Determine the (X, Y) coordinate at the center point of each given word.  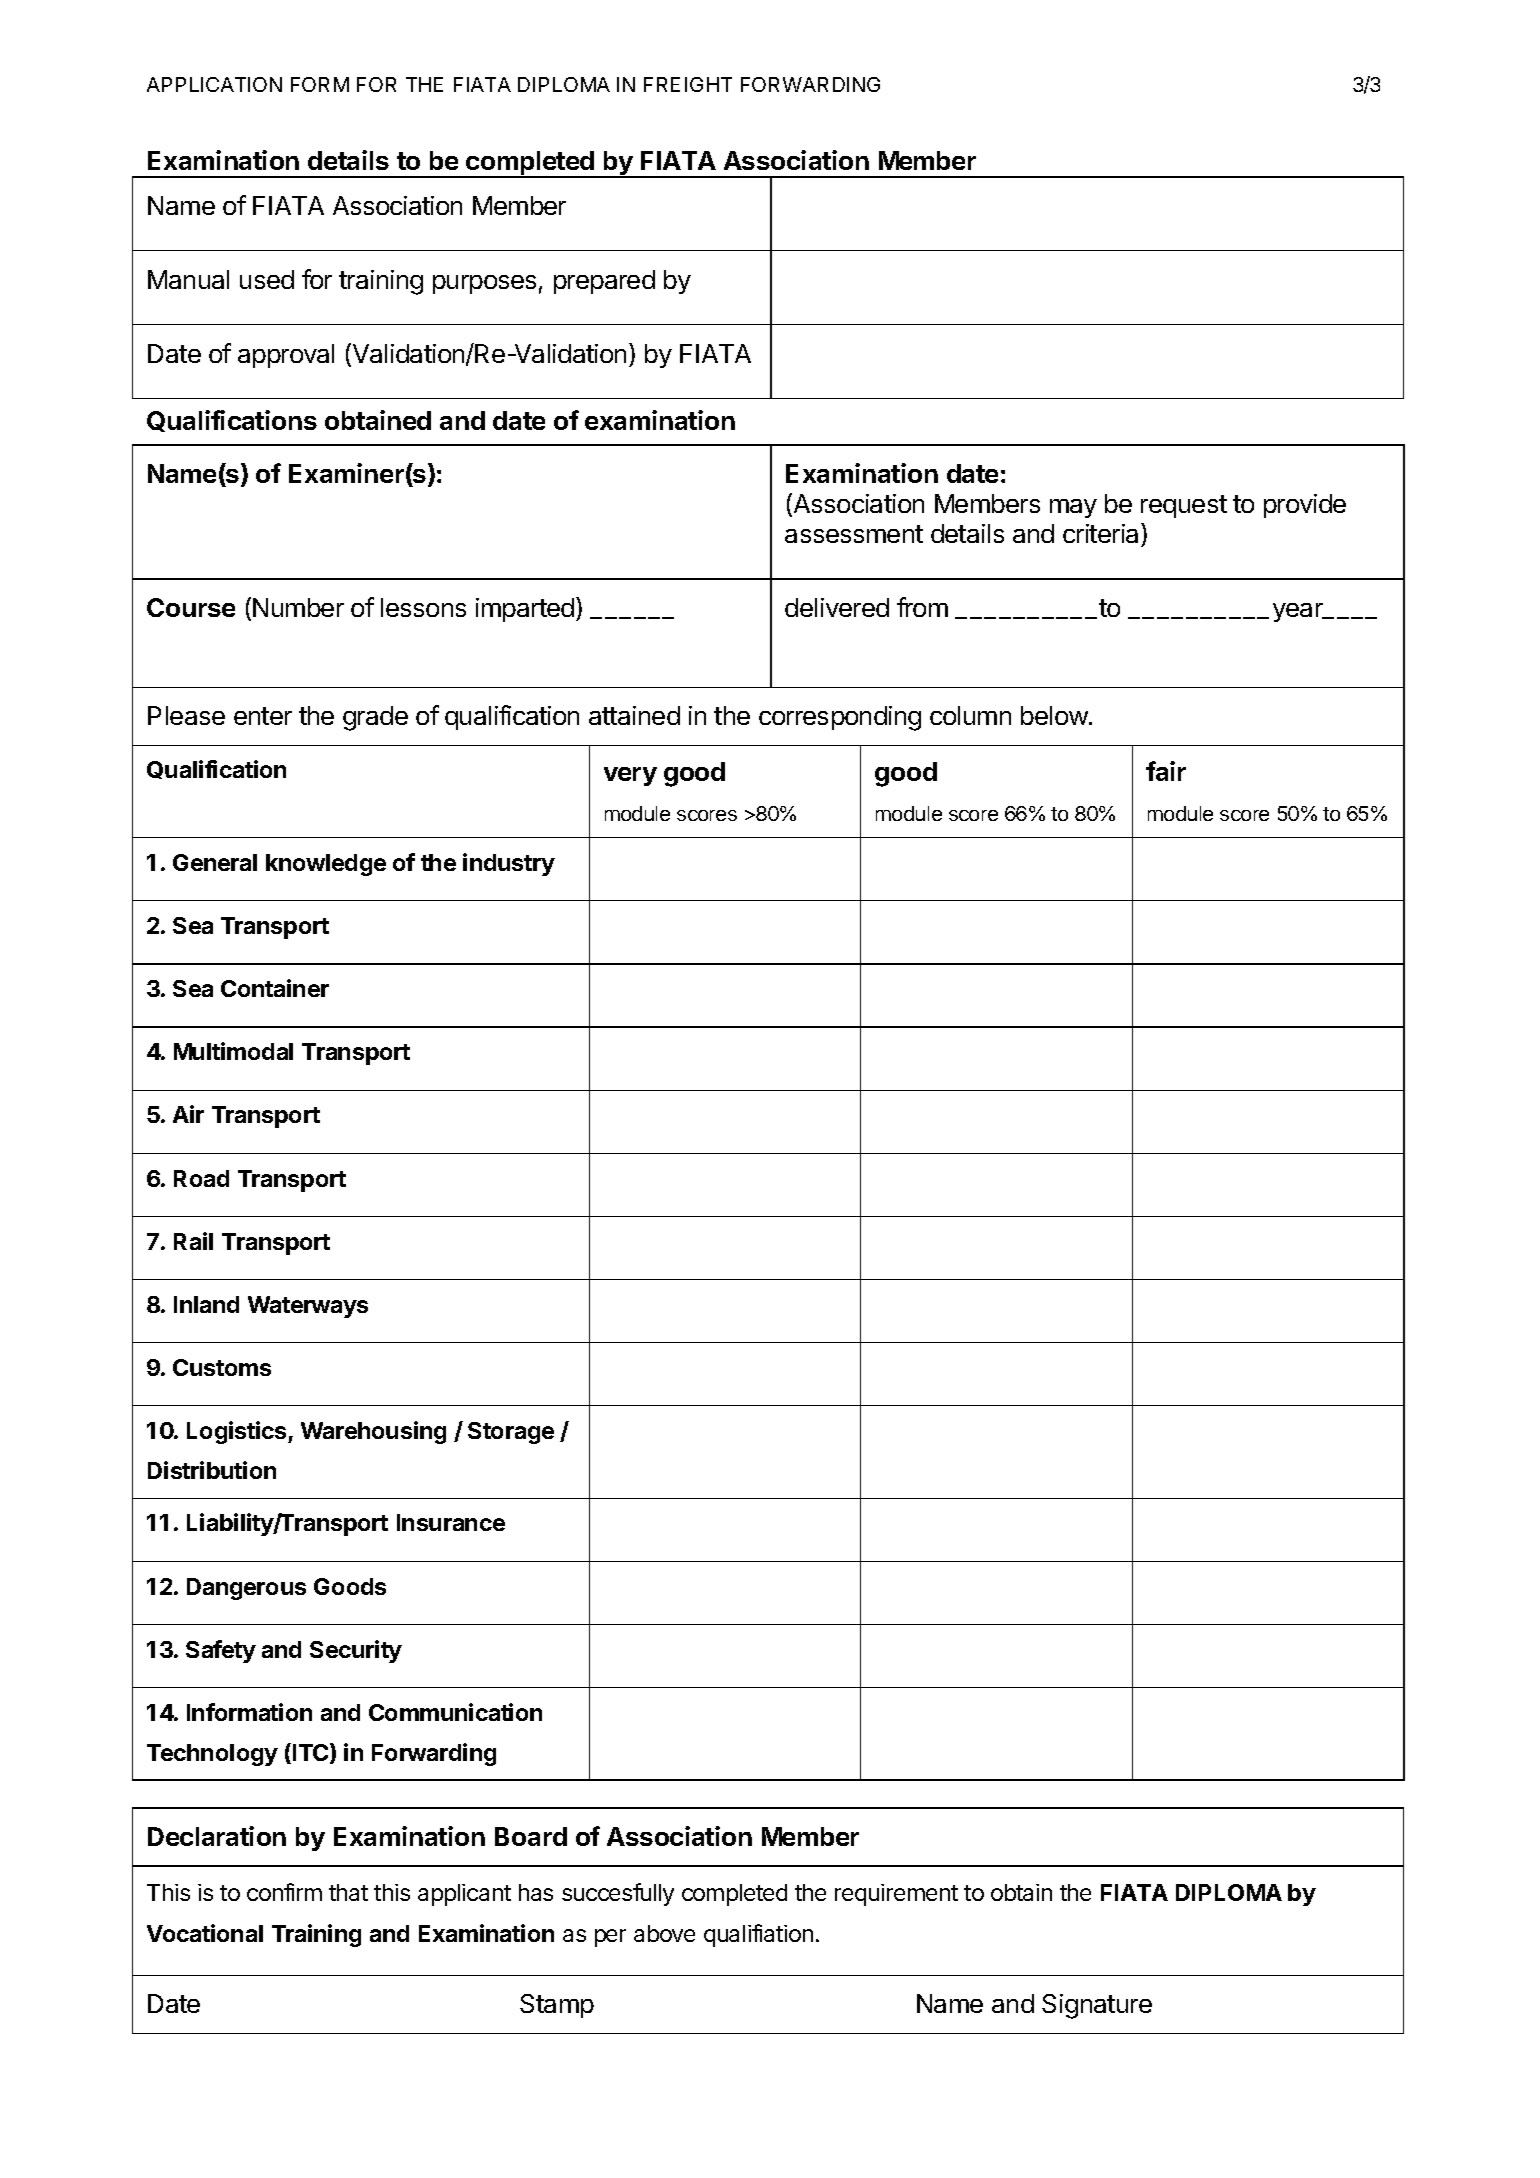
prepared (604, 282)
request (1184, 506)
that (348, 1892)
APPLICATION (214, 84)
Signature (1097, 2006)
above (664, 1933)
